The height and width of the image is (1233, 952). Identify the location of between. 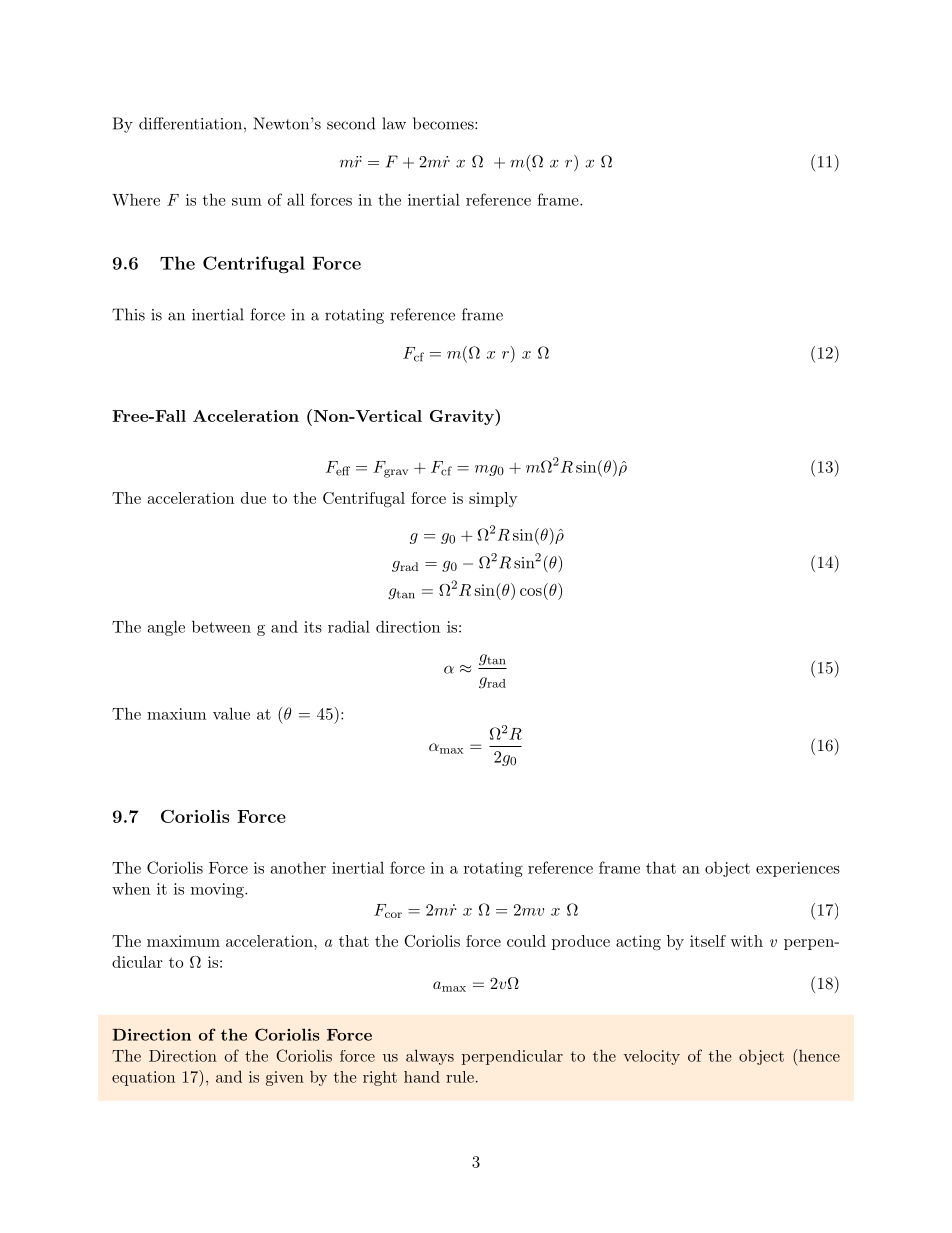
(221, 626).
